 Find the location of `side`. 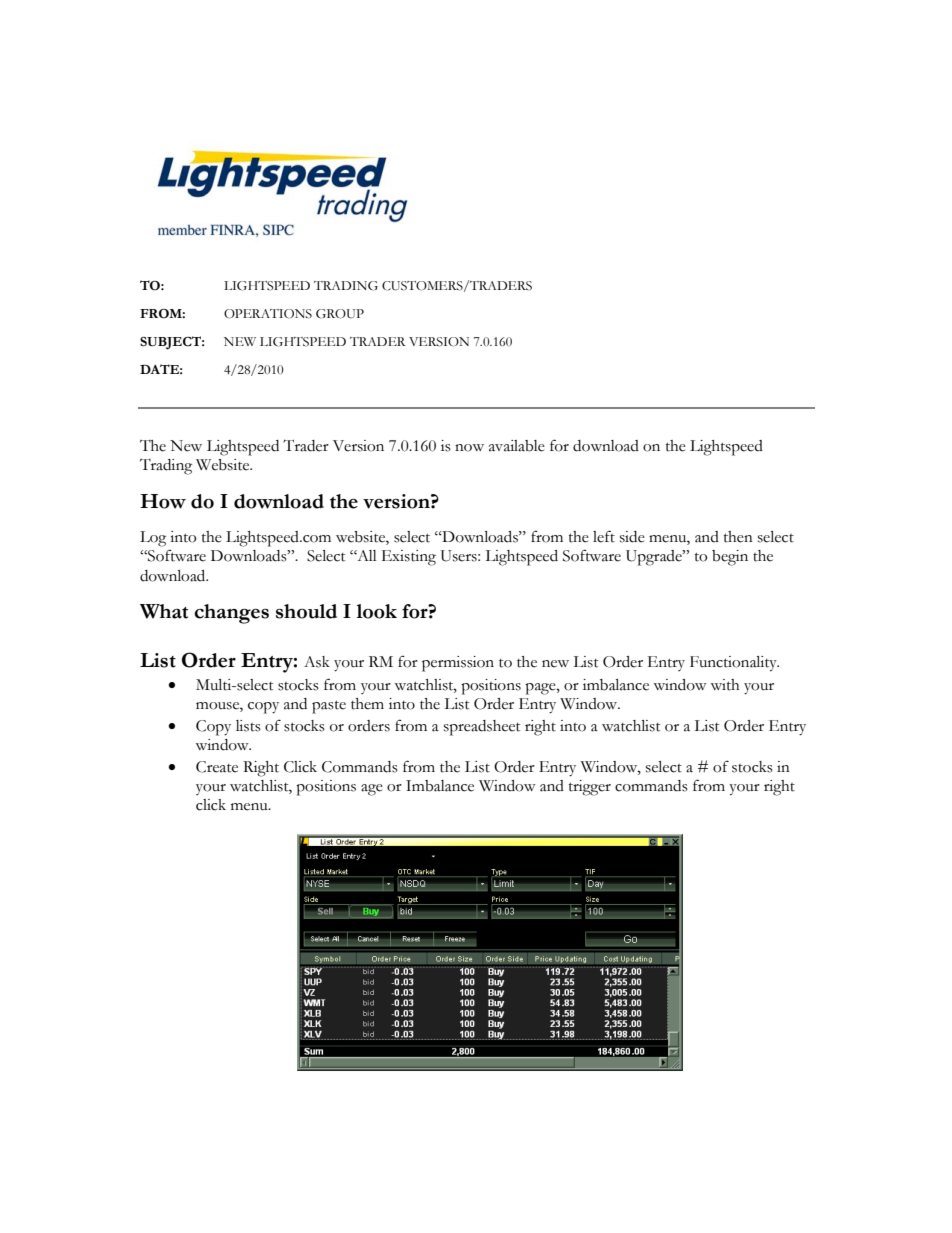

side is located at coordinates (632, 537).
